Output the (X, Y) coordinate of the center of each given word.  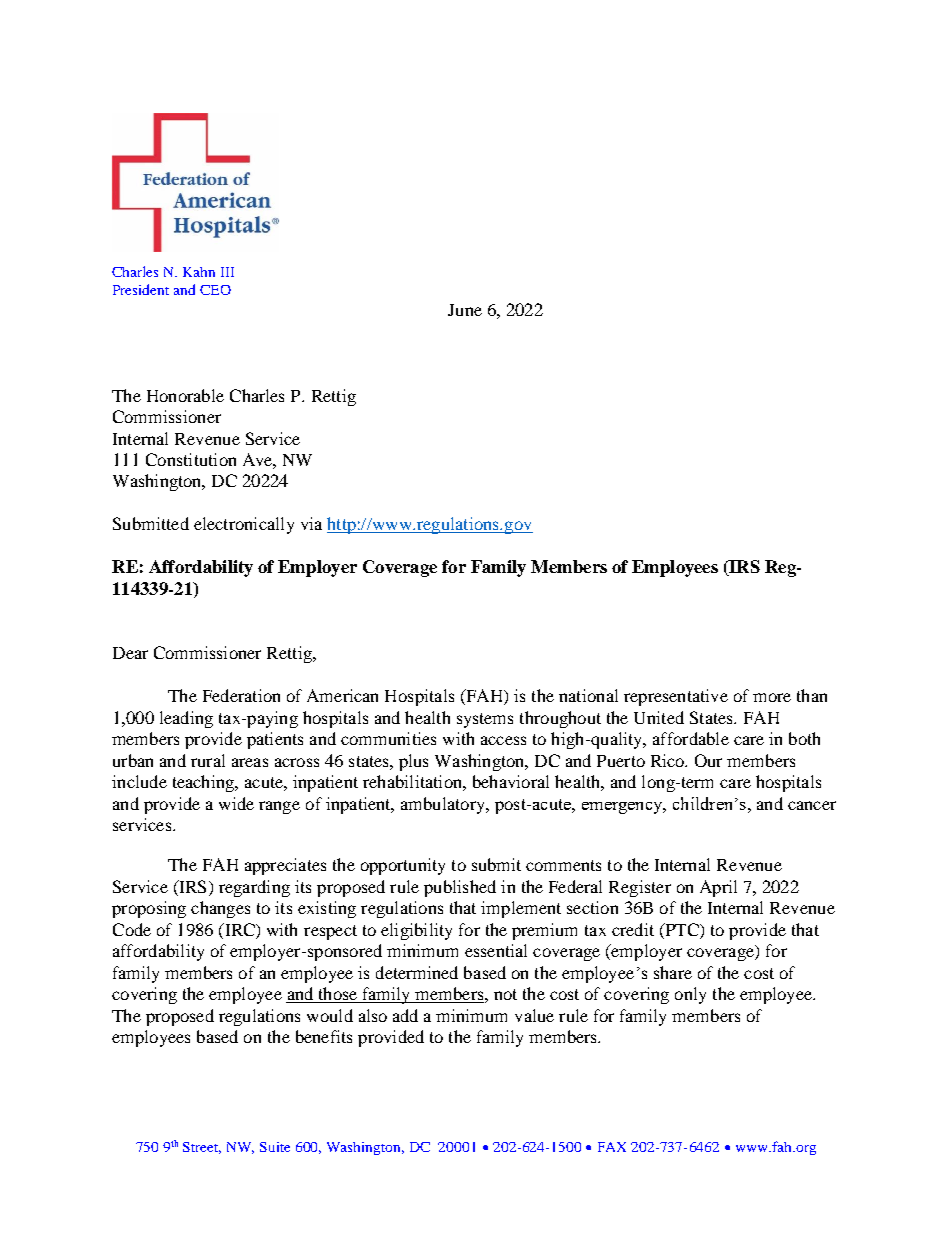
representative (676, 697)
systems (485, 720)
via (311, 523)
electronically (244, 525)
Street (202, 1148)
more (772, 697)
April (718, 888)
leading (186, 719)
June (465, 310)
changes (220, 909)
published (460, 888)
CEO (215, 290)
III (227, 272)
